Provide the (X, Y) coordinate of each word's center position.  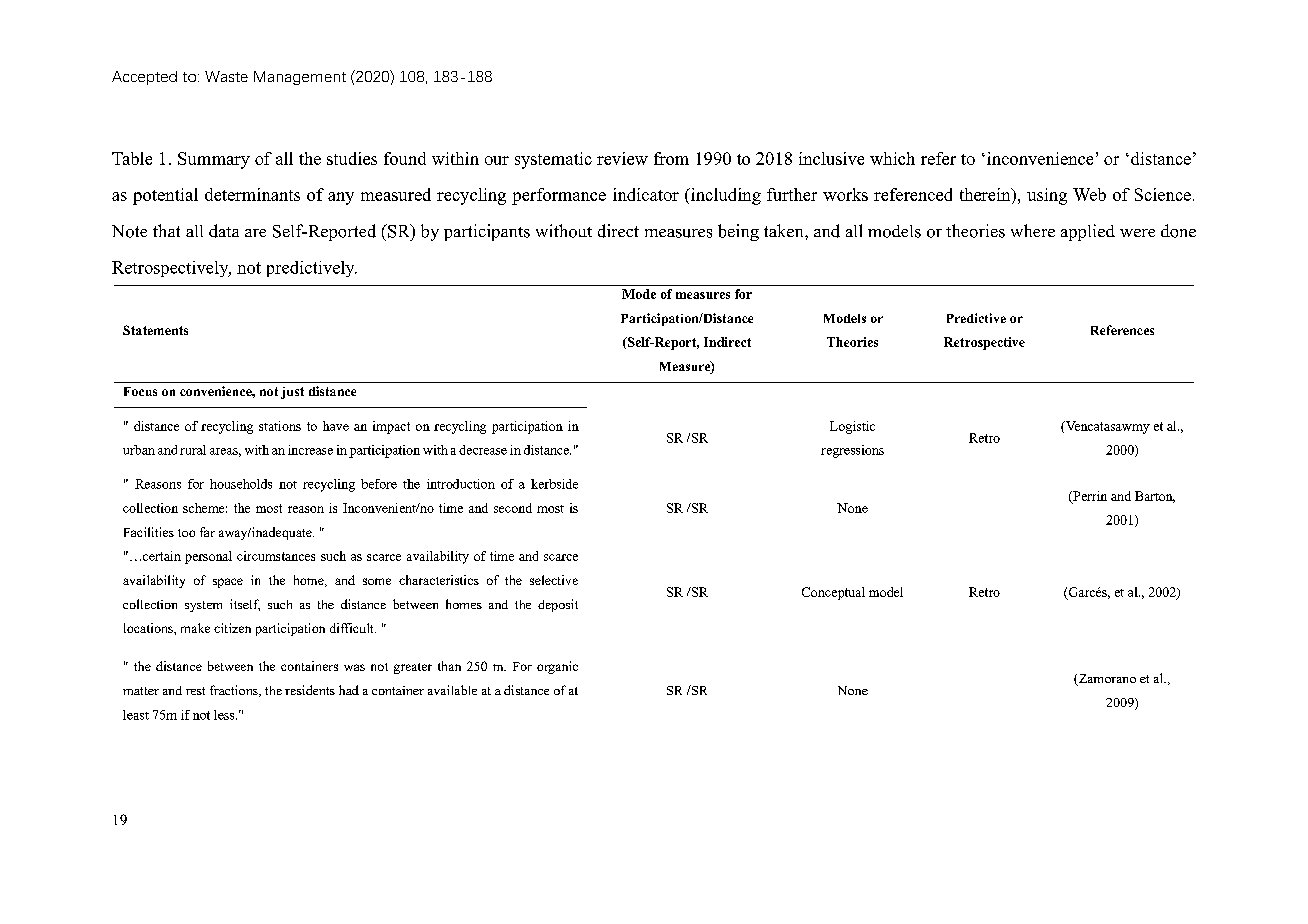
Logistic (852, 427)
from (671, 158)
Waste (226, 76)
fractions (235, 691)
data (224, 231)
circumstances (276, 556)
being (738, 232)
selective (554, 580)
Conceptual (833, 593)
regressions (852, 451)
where (1033, 230)
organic (557, 667)
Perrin (1089, 497)
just (292, 393)
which (892, 158)
